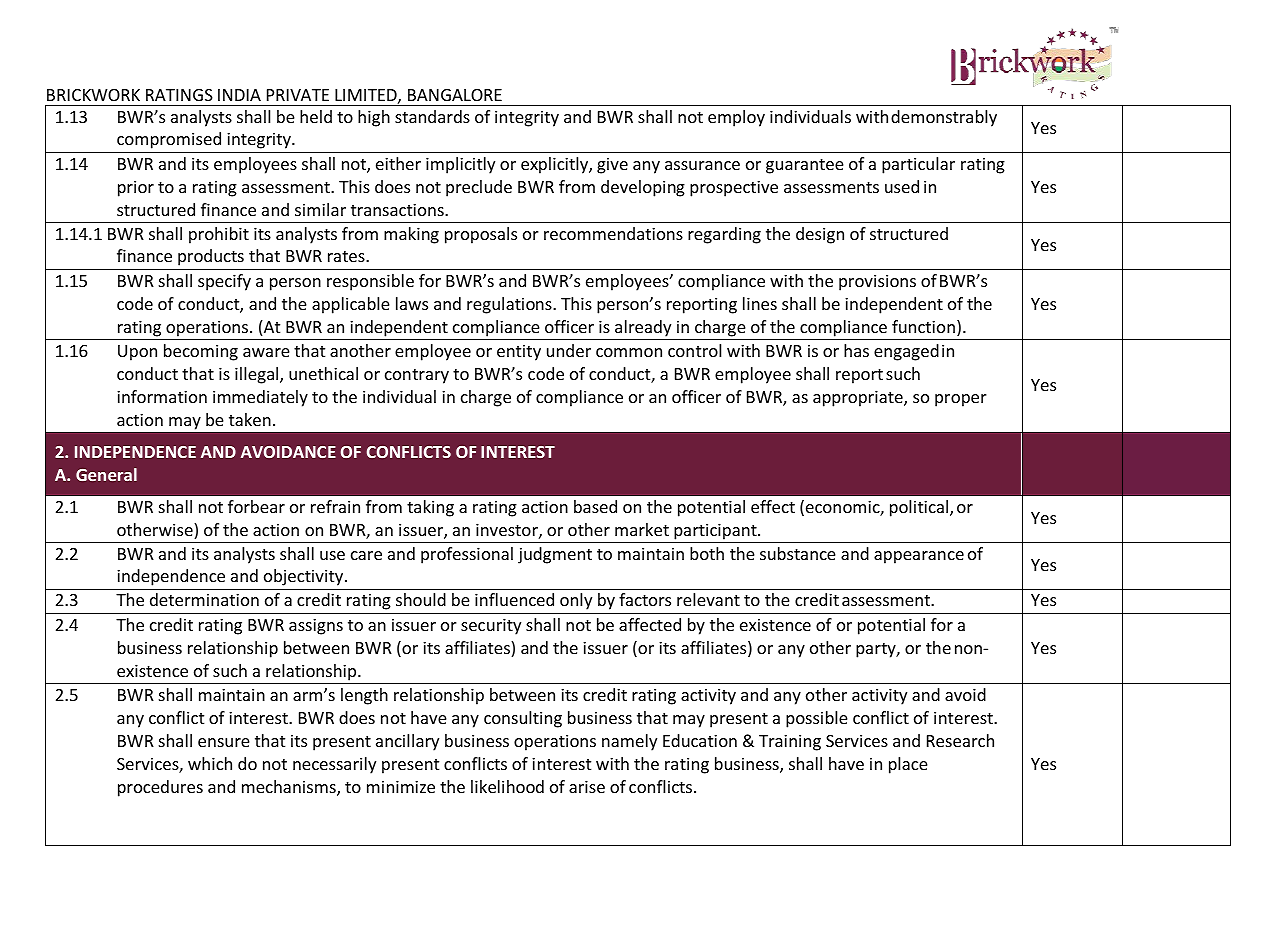  I want to click on taken, so click(250, 419).
